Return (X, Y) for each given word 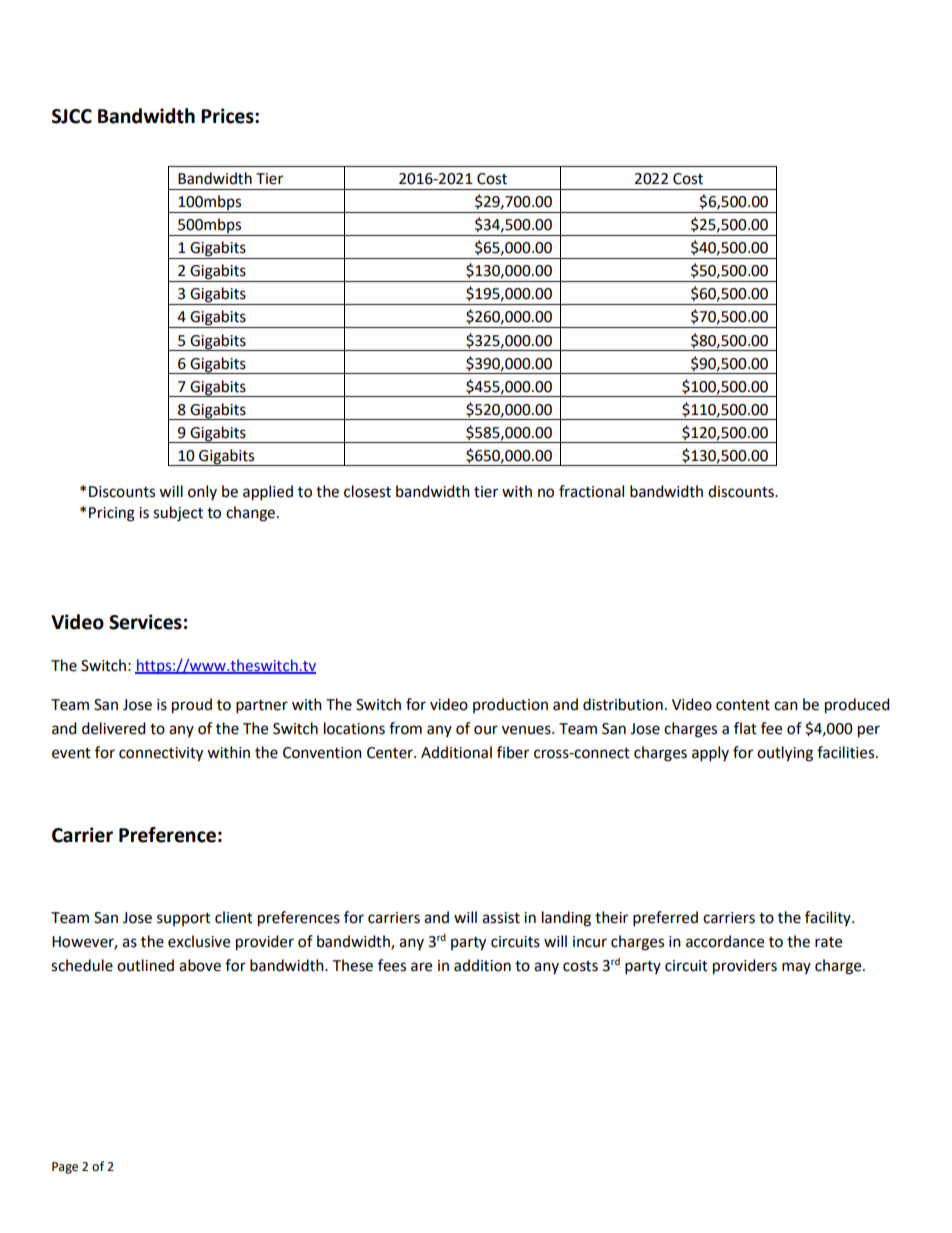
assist (501, 918)
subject (178, 514)
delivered (114, 728)
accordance (725, 941)
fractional (591, 491)
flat (745, 728)
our (486, 730)
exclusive (199, 941)
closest (367, 491)
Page (65, 1168)
